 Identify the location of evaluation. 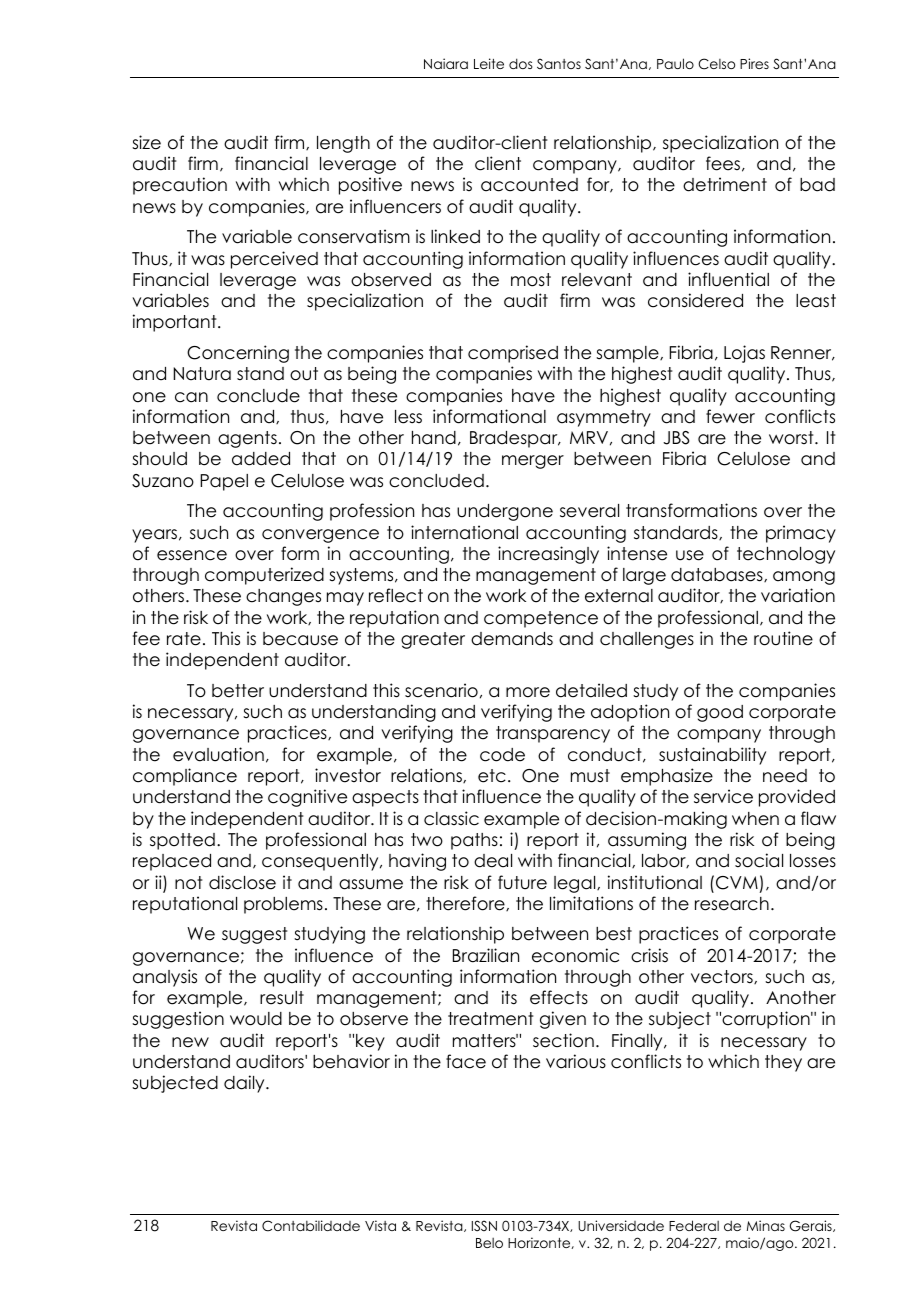
(218, 754).
